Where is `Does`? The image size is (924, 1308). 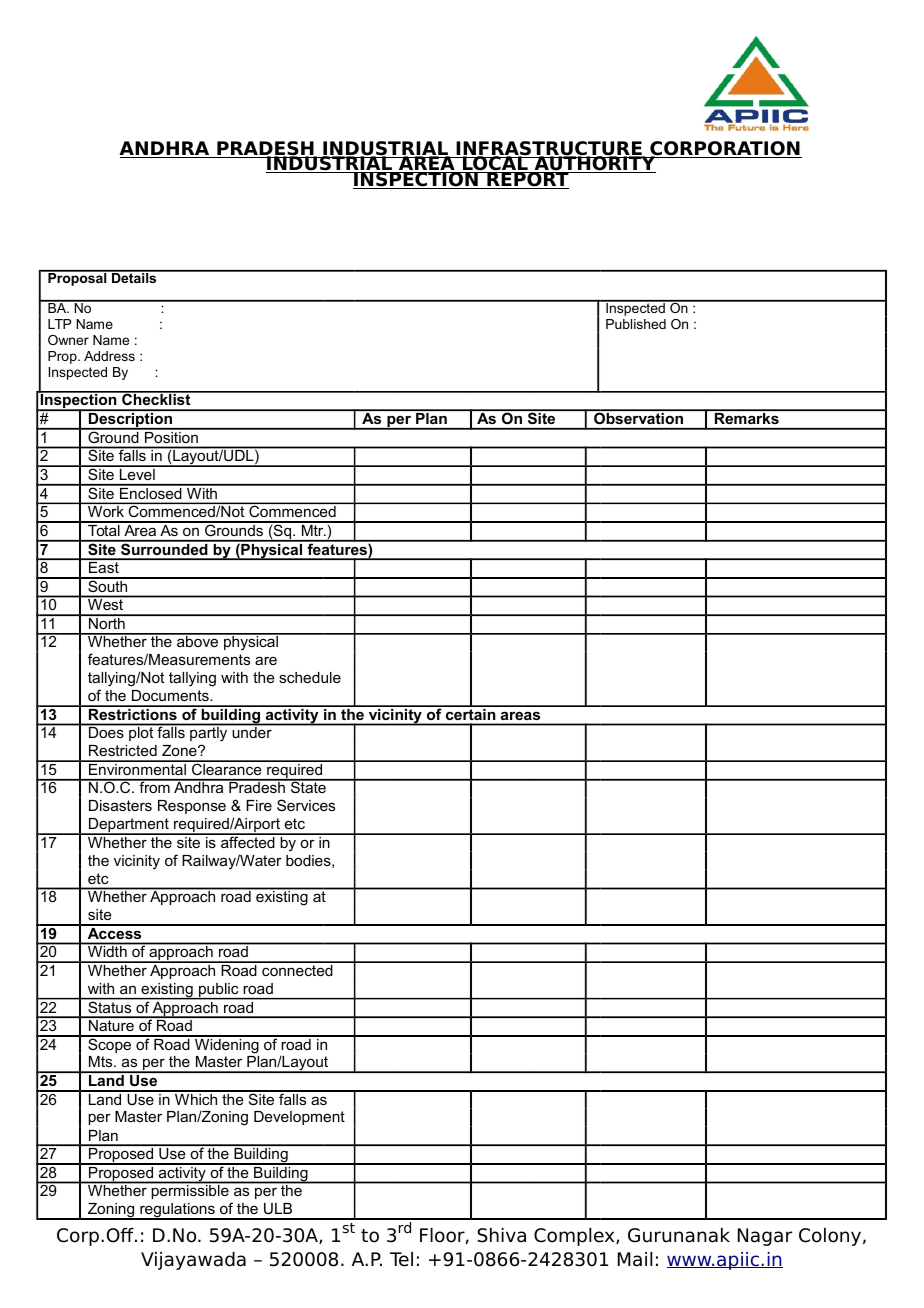
Does is located at coordinates (106, 732).
